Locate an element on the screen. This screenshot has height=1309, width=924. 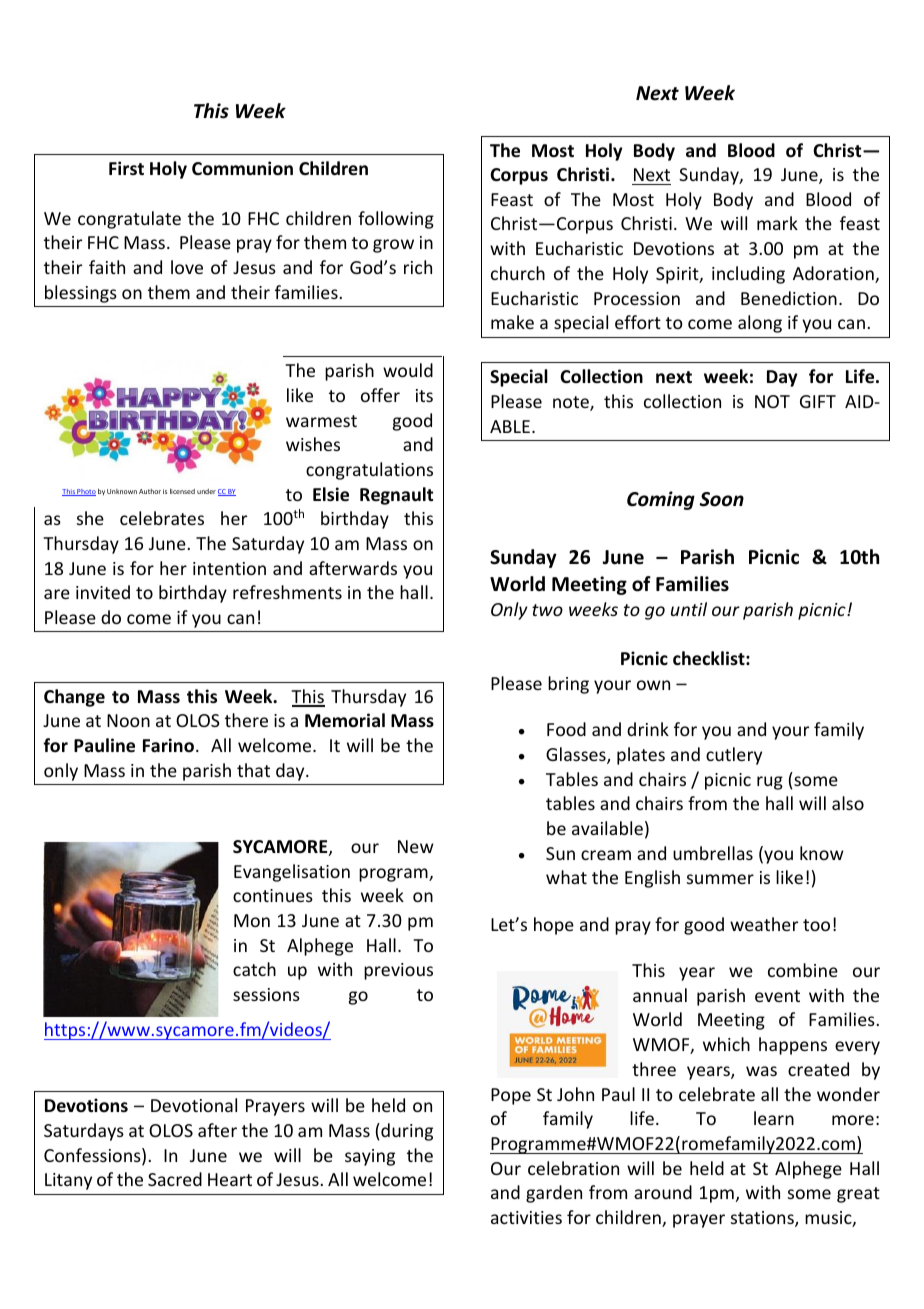
mark is located at coordinates (777, 223).
